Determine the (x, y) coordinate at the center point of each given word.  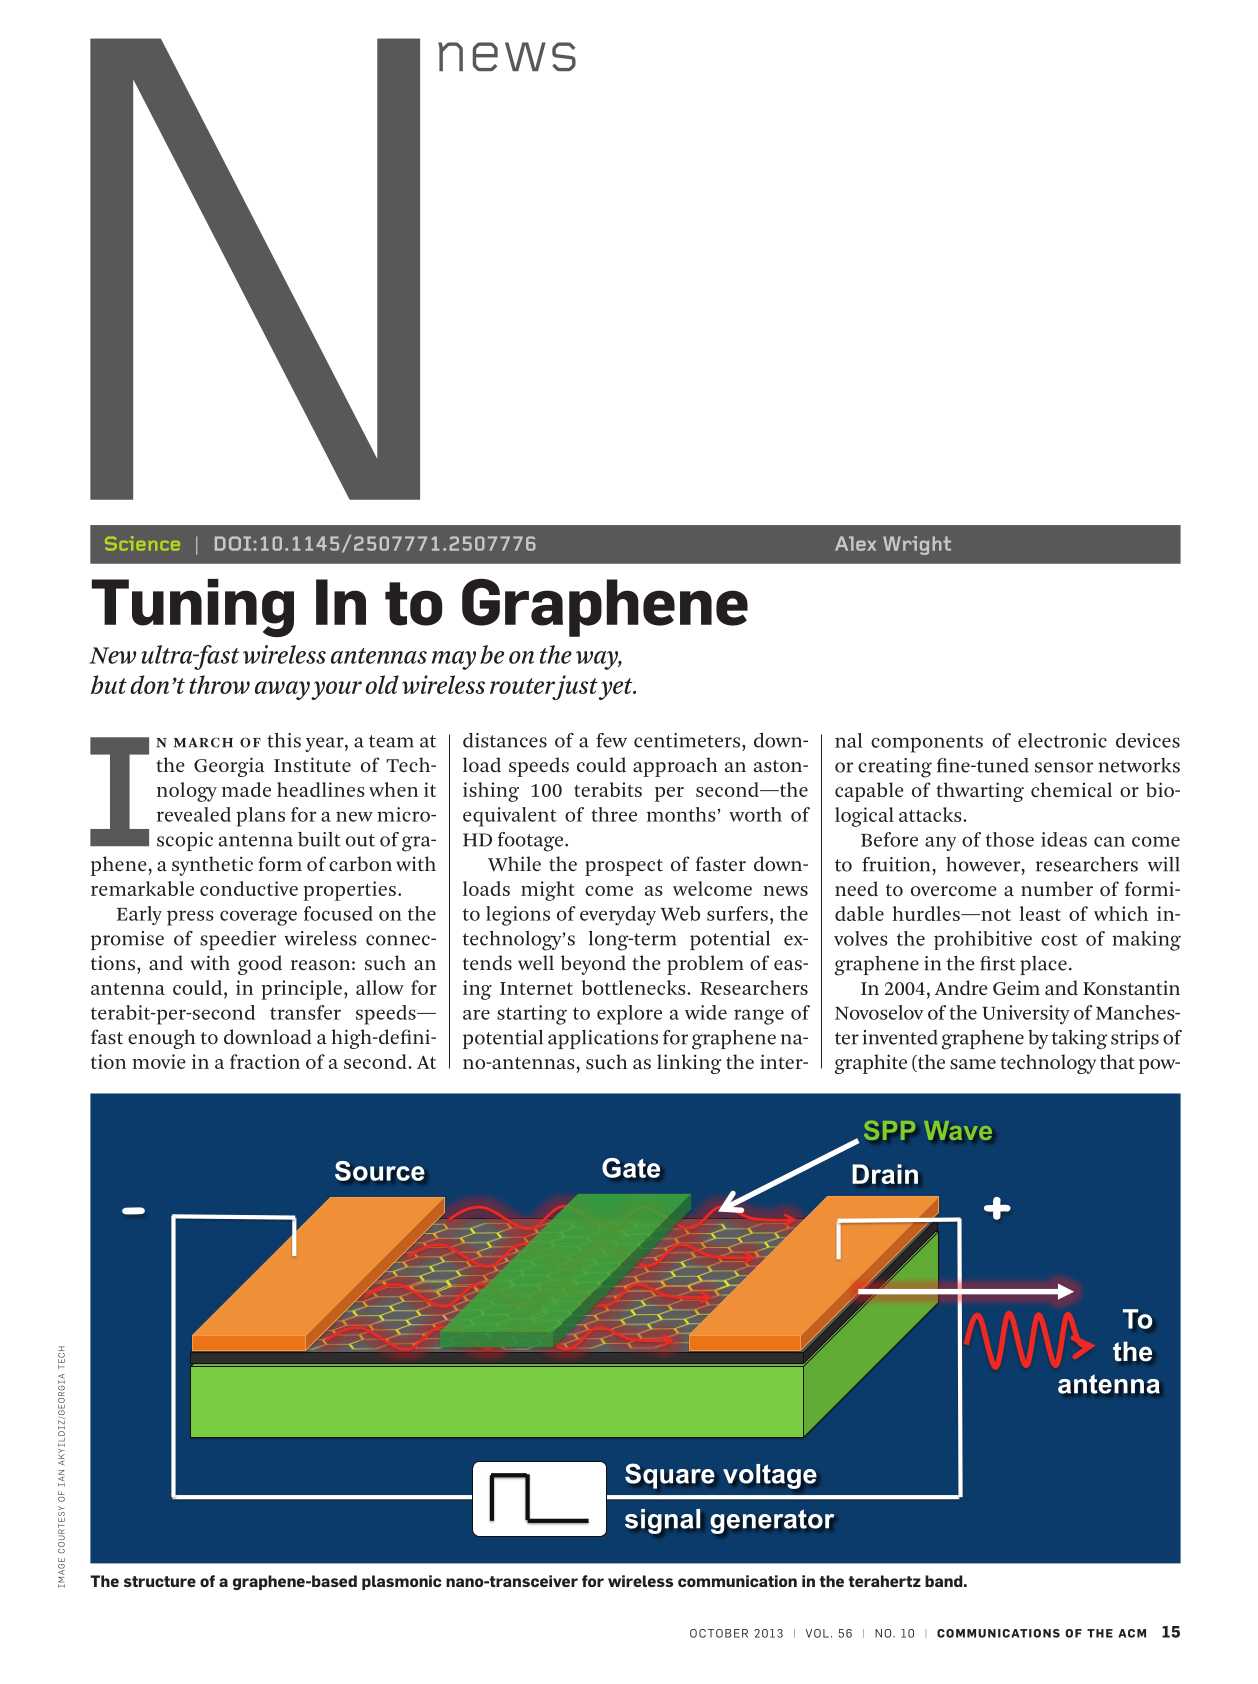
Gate (631, 1168)
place (1043, 965)
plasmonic (402, 1582)
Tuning (193, 608)
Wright (917, 545)
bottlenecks (635, 987)
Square (670, 1476)
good (260, 965)
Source (380, 1171)
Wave (958, 1130)
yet (617, 689)
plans (260, 817)
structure (160, 1581)
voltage (770, 1476)
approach (675, 767)
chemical (1071, 789)
